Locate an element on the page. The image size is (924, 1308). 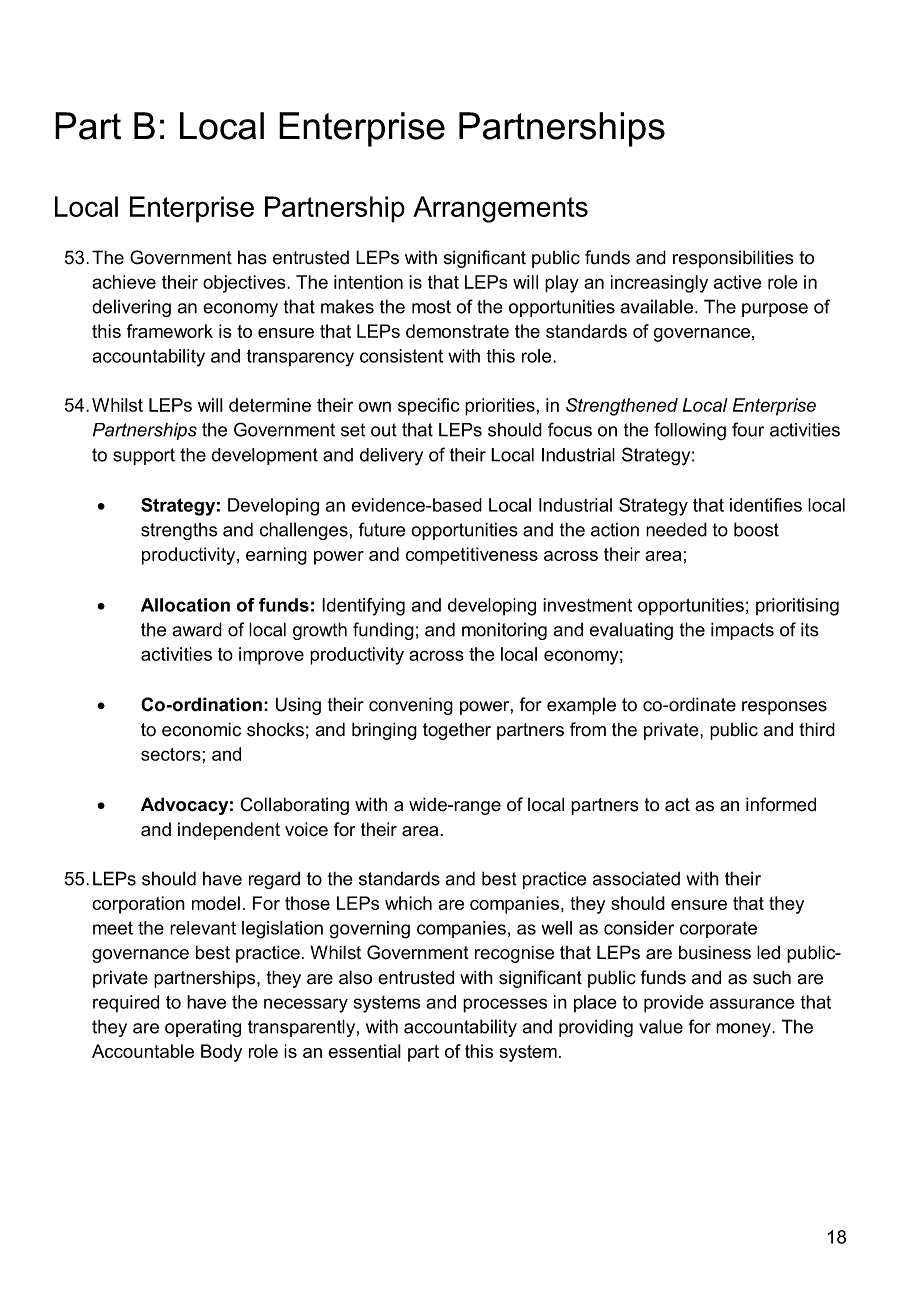
award is located at coordinates (197, 629).
